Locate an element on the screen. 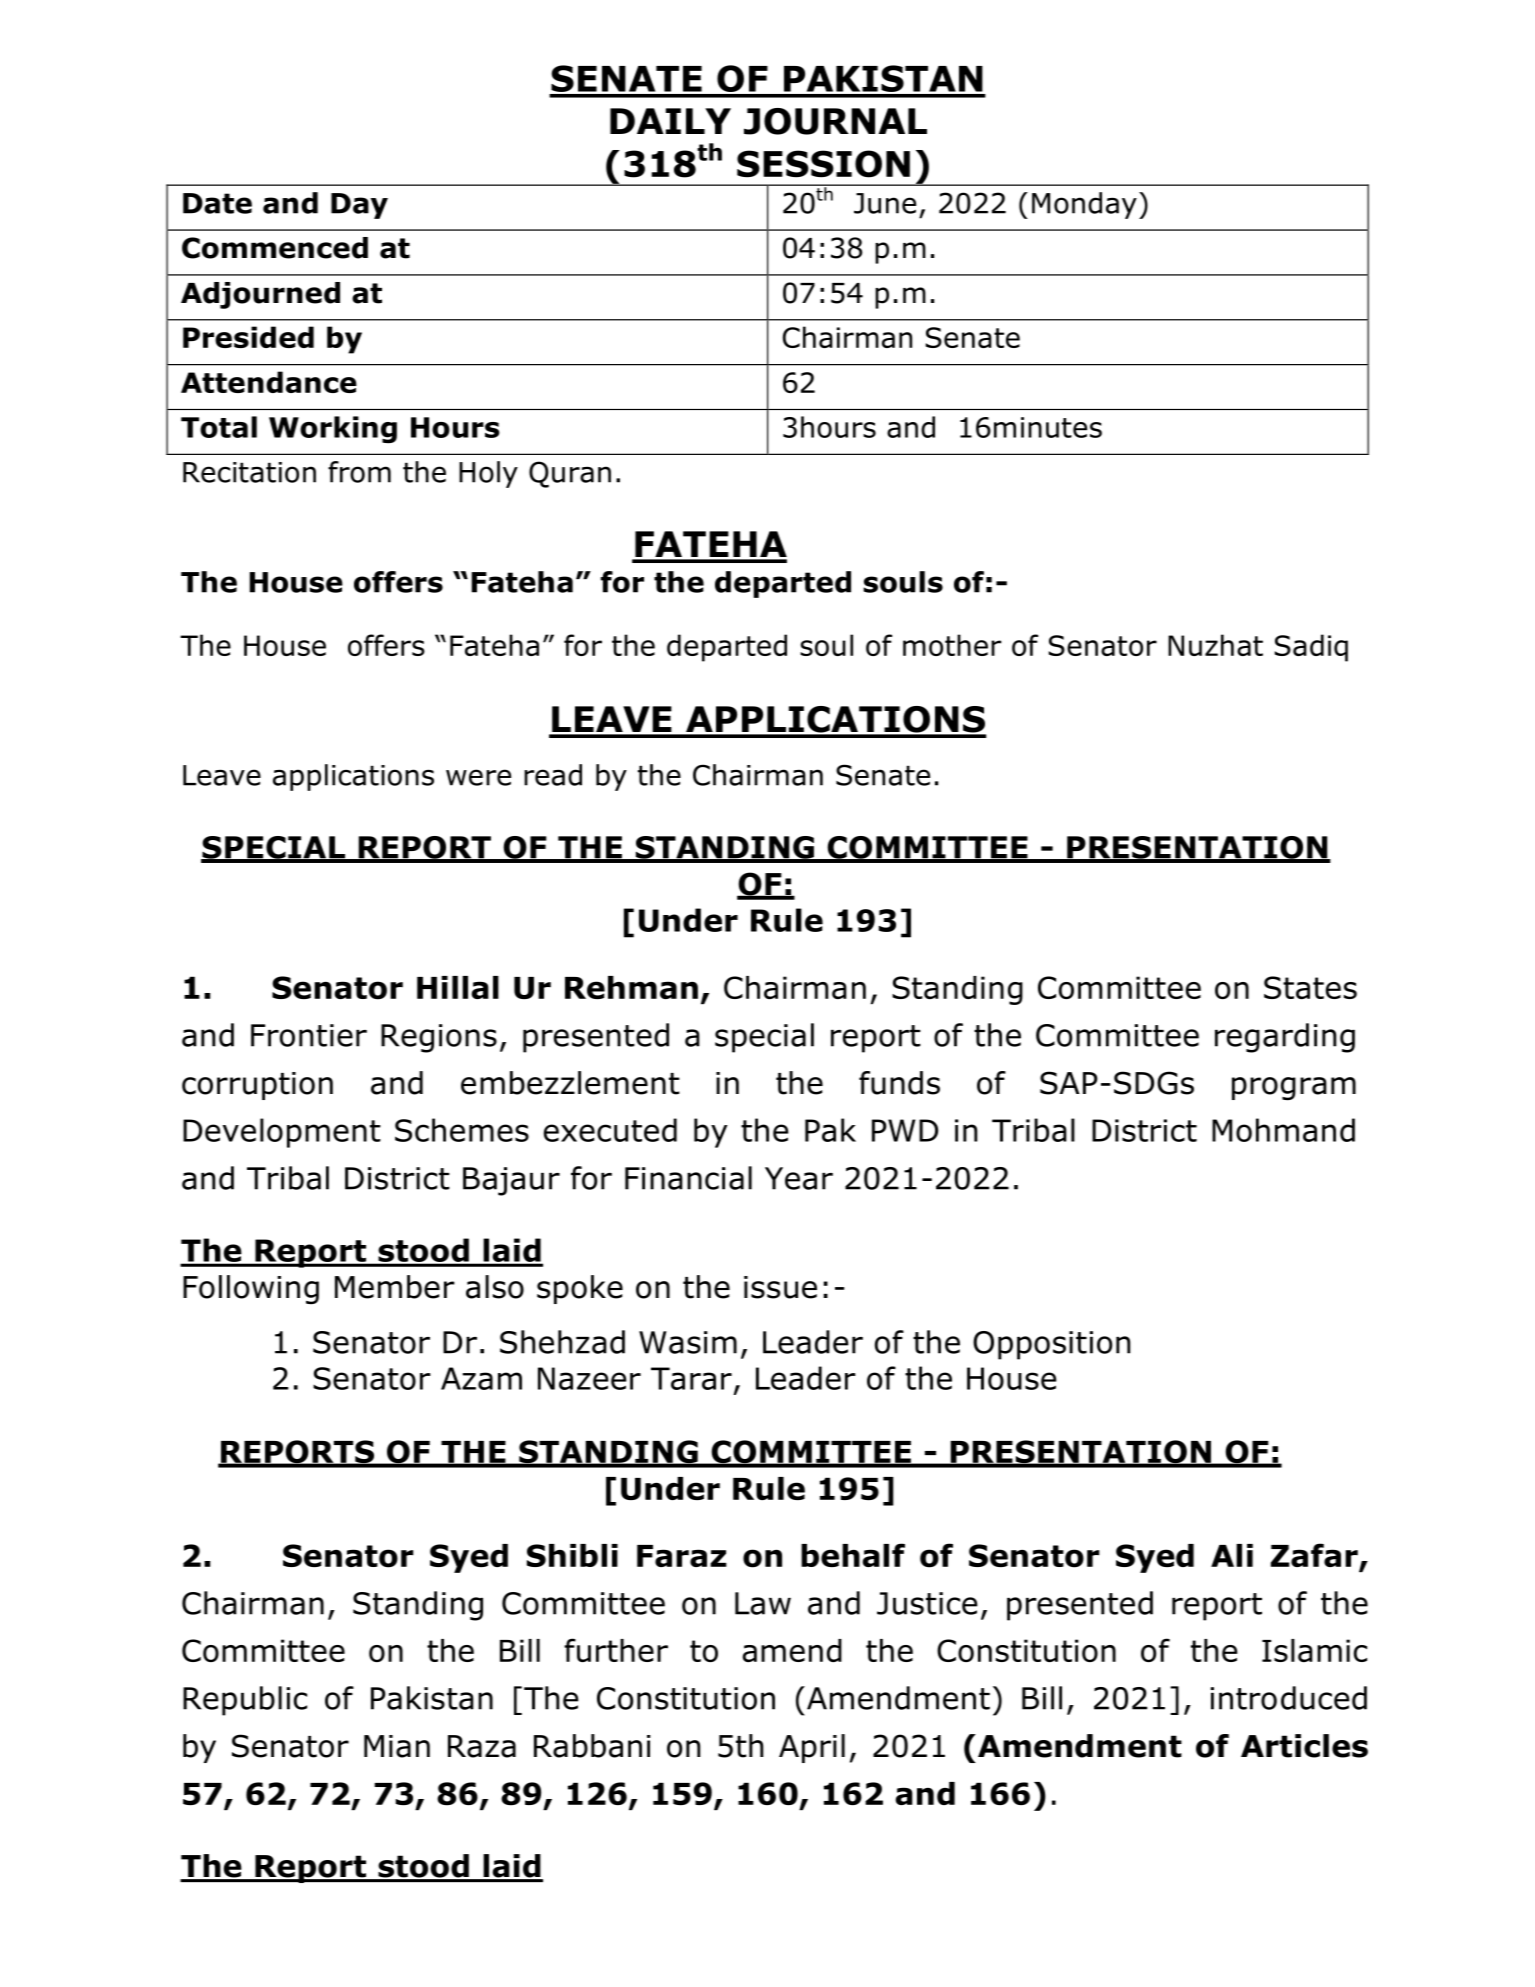 Image resolution: width=1535 pixels, height=1987 pixels. SESSION is located at coordinates (823, 164).
